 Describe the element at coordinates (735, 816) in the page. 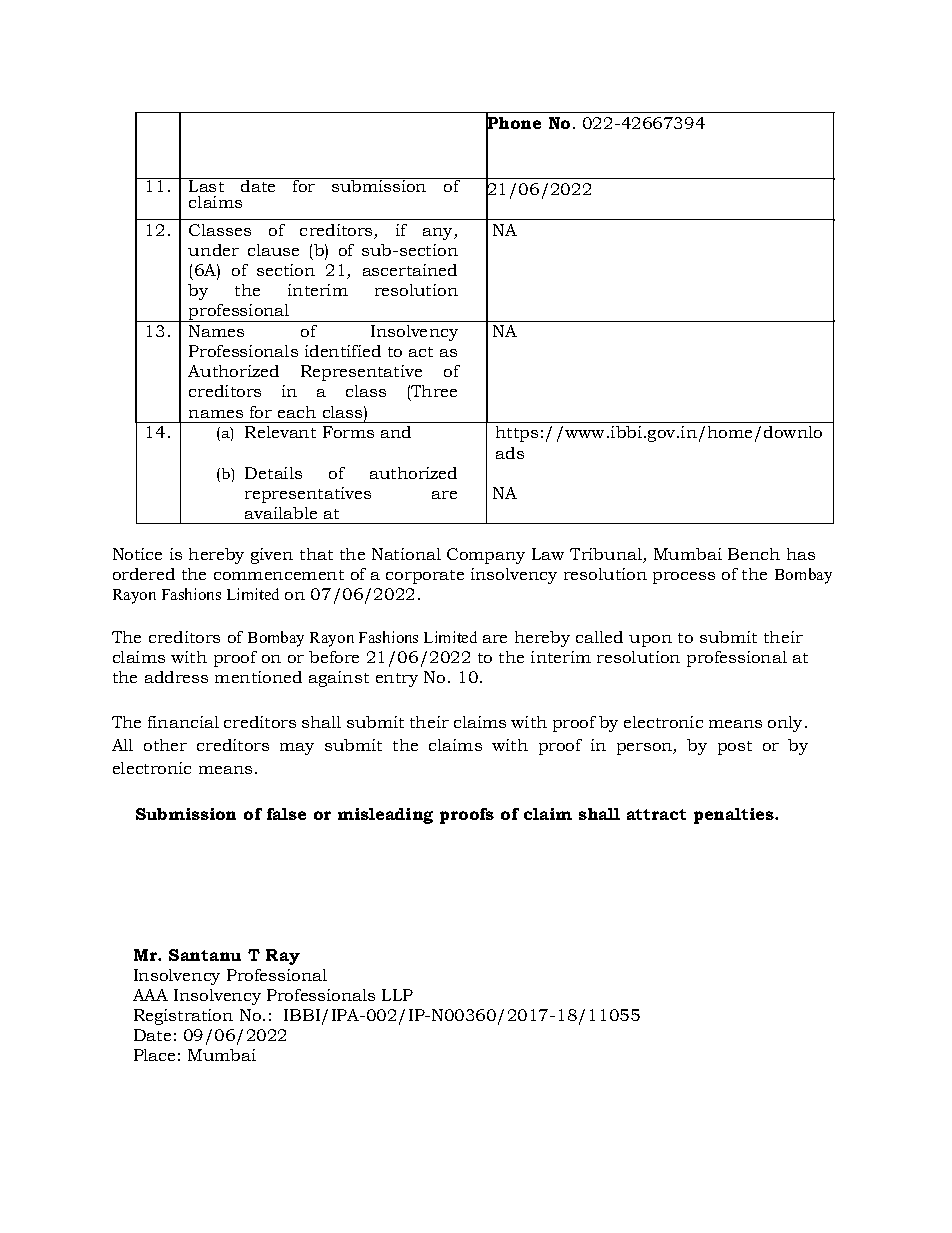

I see `penalties` at that location.
